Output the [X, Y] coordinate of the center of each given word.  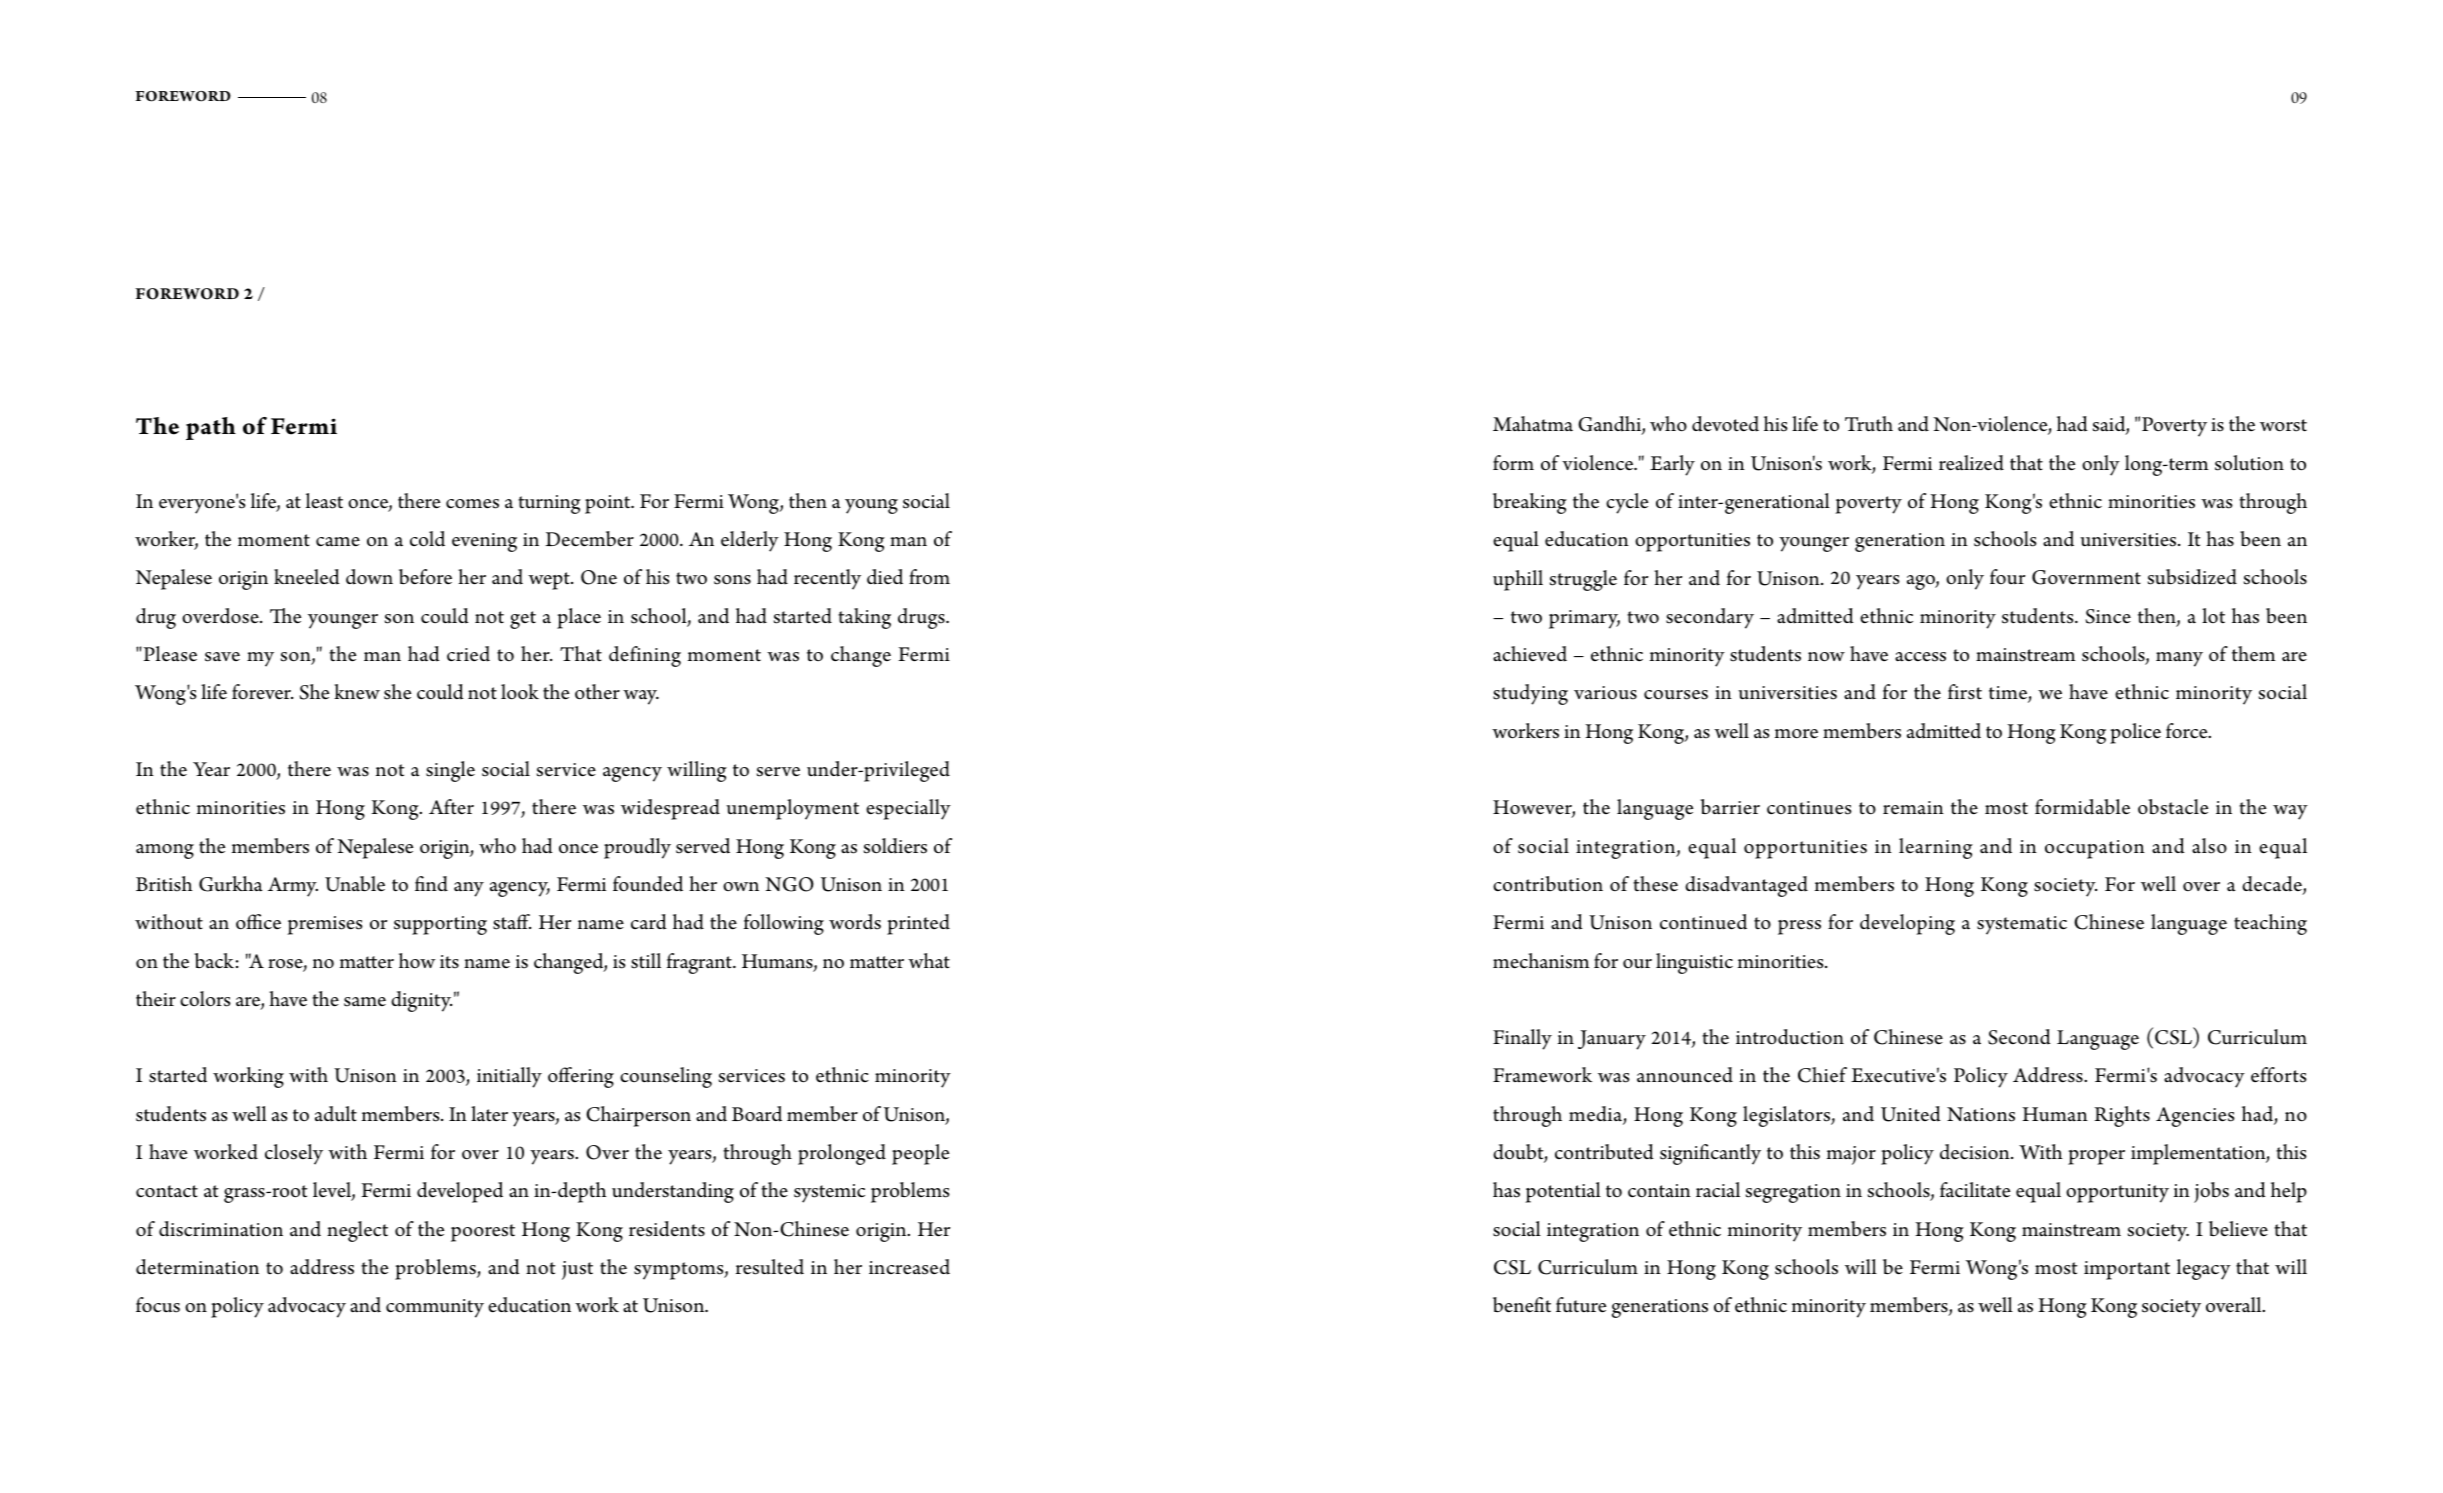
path [211, 428]
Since [2108, 616]
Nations [1981, 1114]
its [449, 962]
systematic [2022, 925]
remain [1913, 808]
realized [1971, 463]
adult [336, 1114]
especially [908, 809]
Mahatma [1533, 424]
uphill [1518, 580]
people [920, 1154]
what [929, 961]
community [435, 1308]
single [450, 771]
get [523, 620]
